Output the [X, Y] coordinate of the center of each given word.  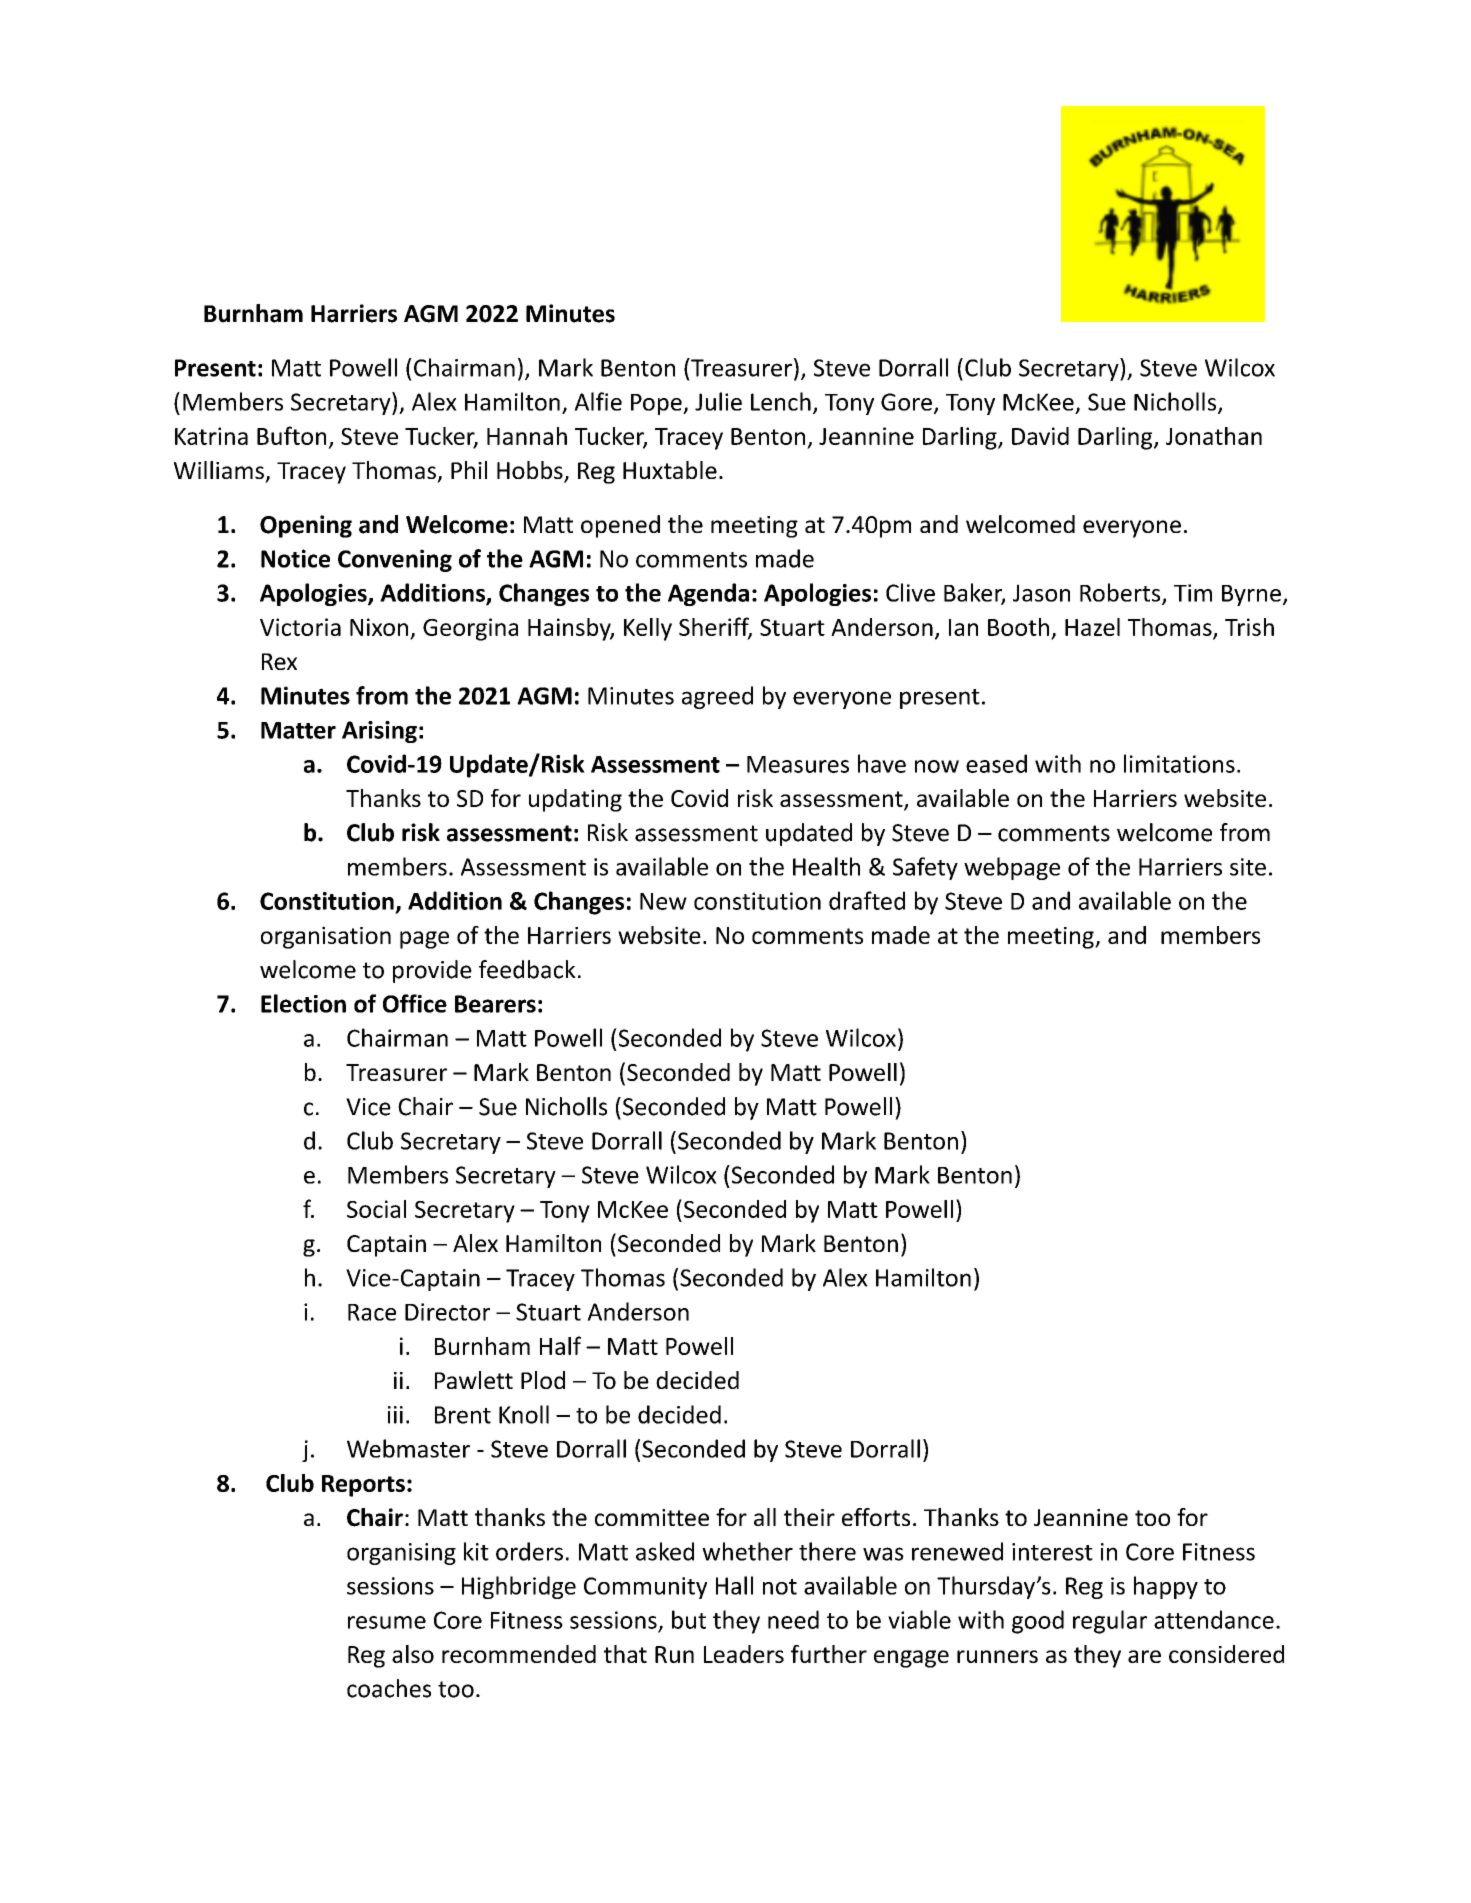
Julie [718, 401]
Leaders [744, 1654]
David [1040, 436]
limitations [1179, 763]
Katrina [211, 436]
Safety [925, 868]
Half [560, 1345]
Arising [379, 732]
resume [387, 1622]
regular [1110, 1622]
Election [303, 1003]
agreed [717, 697]
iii [395, 1415]
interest [1052, 1552]
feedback [527, 969]
